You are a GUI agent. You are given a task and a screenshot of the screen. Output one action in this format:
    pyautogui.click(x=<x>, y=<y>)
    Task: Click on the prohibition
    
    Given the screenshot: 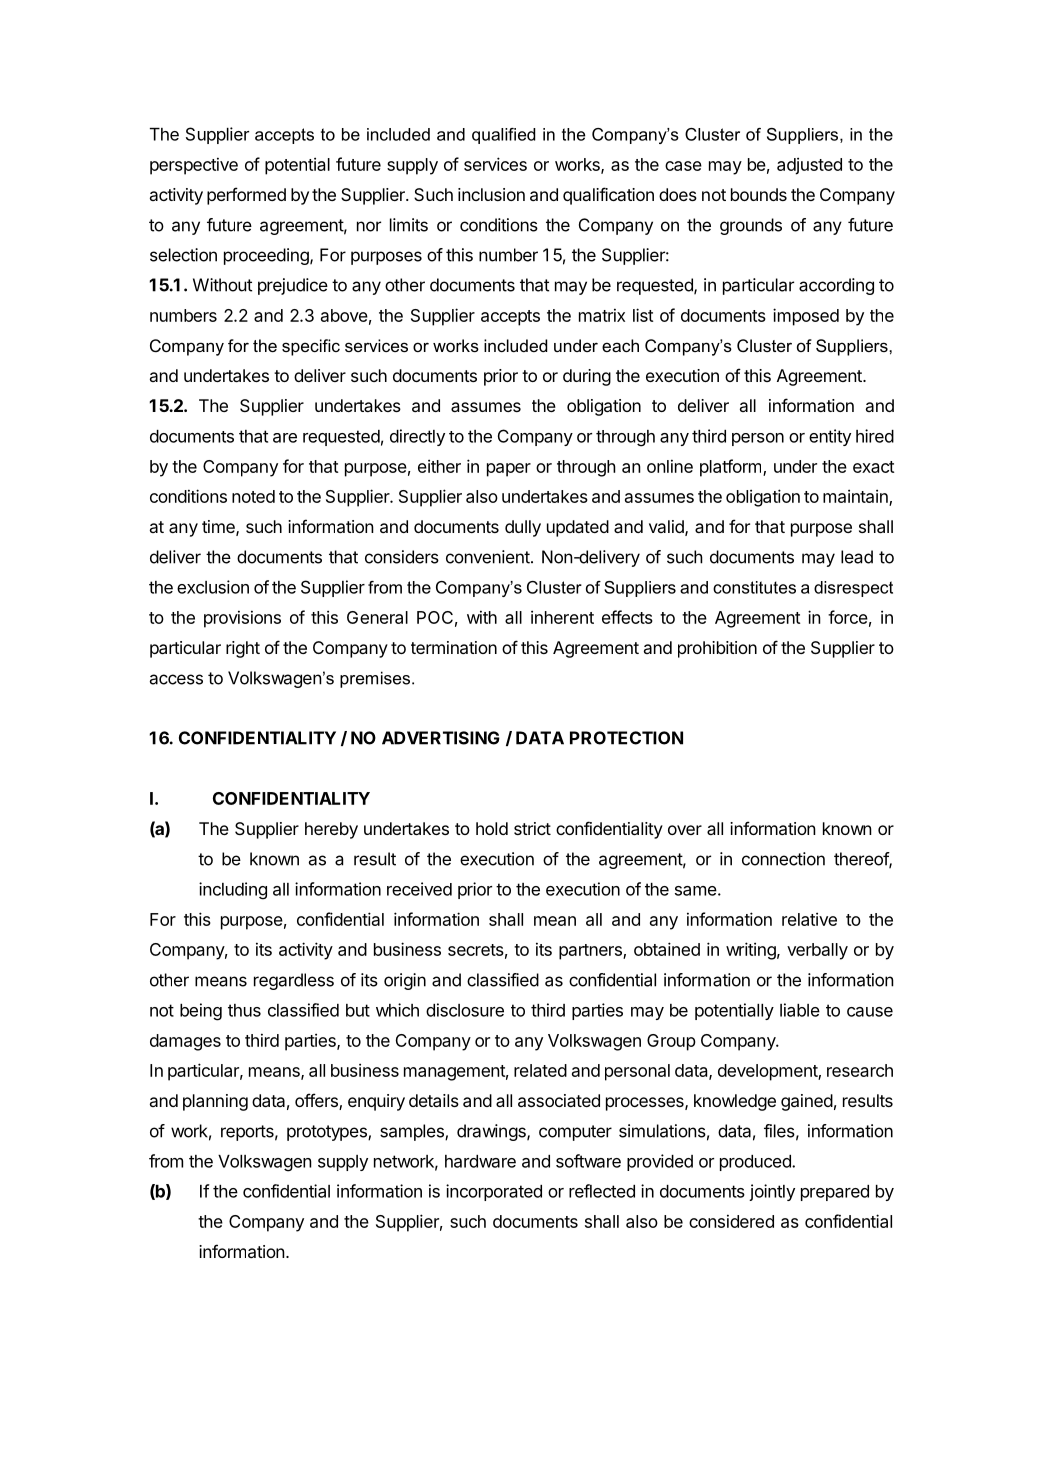 What is the action you would take?
    pyautogui.click(x=717, y=649)
